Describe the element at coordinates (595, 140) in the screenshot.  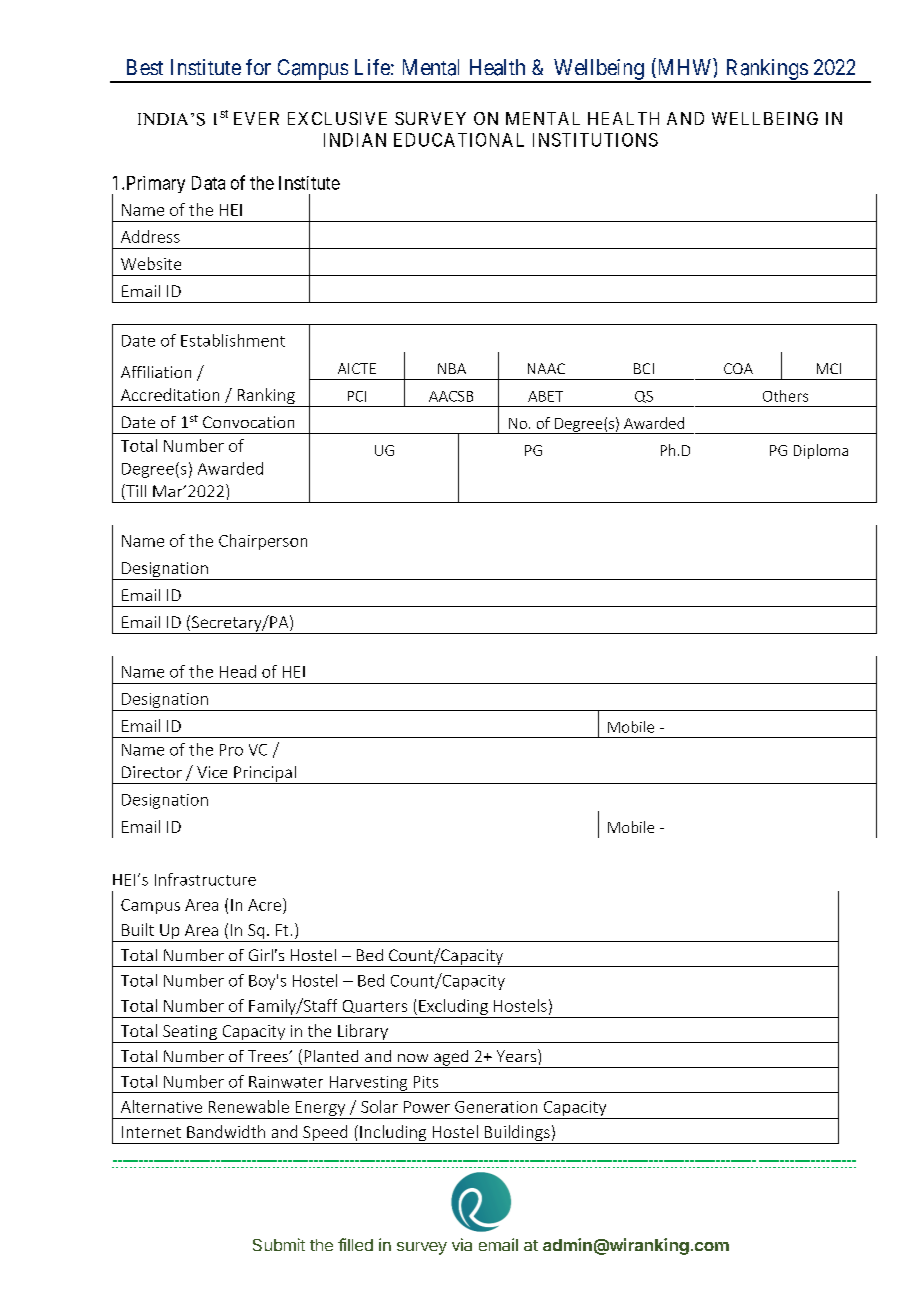
I see `INSTITUTIONS` at that location.
